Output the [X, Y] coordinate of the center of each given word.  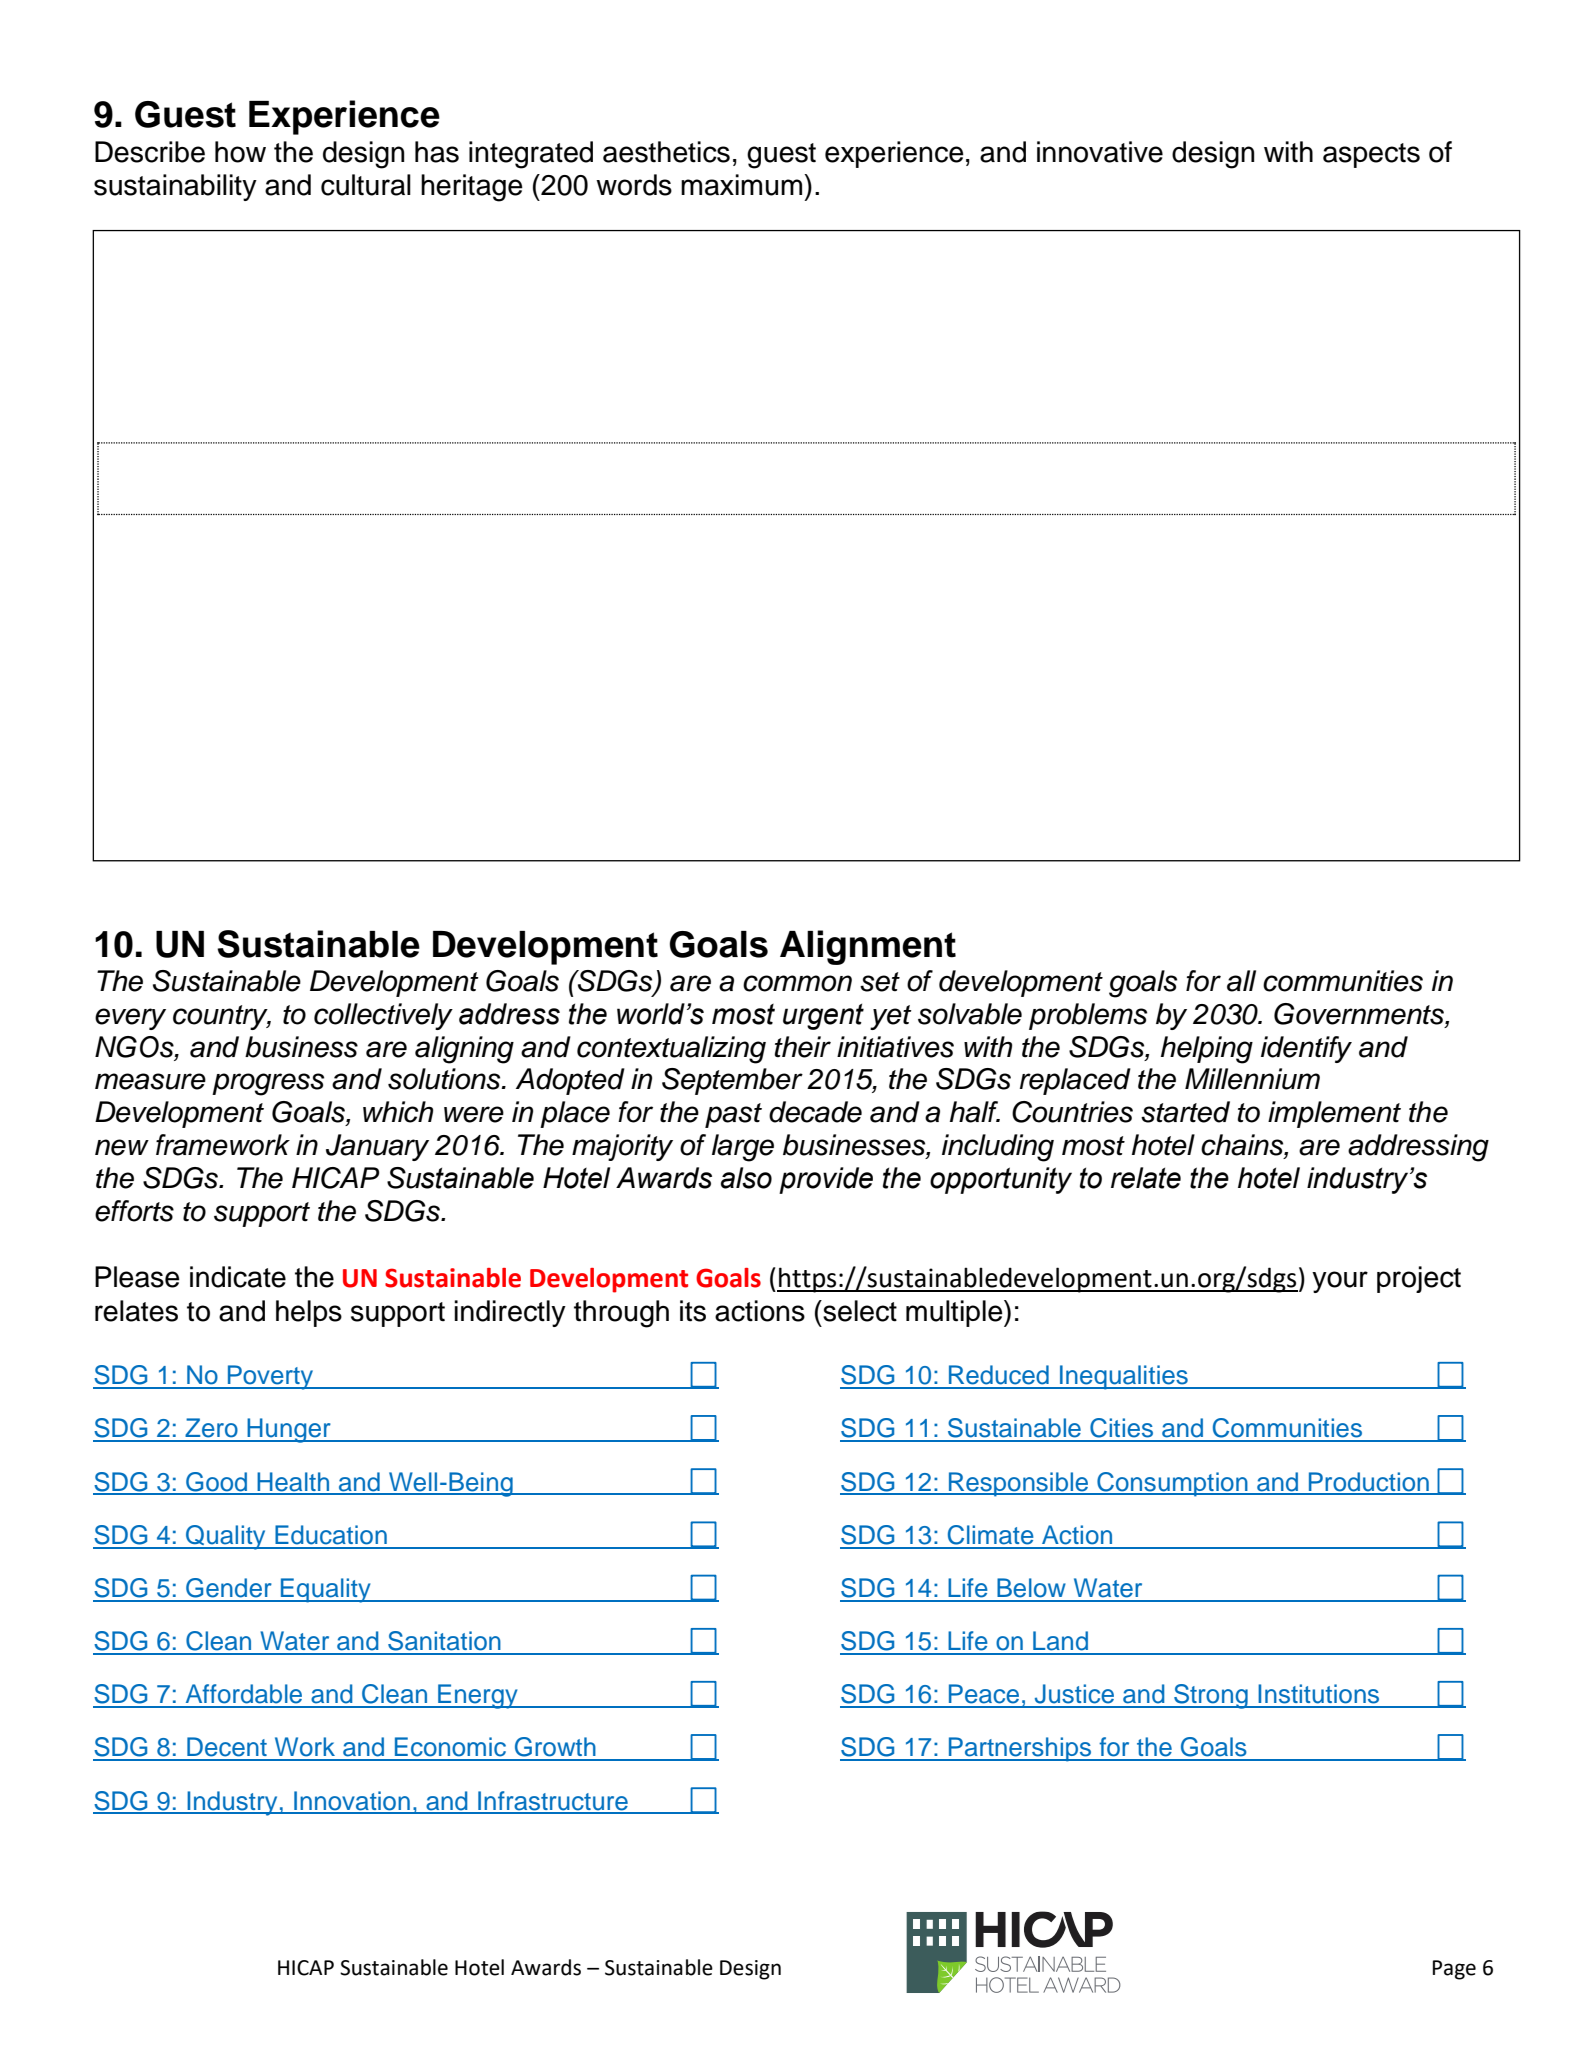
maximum [743, 185]
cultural [366, 185]
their [803, 1047]
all [1241, 981]
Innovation [352, 1802]
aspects [1371, 155]
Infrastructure [553, 1802]
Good [217, 1483]
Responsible [1019, 1484]
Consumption [1172, 1484]
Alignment [868, 947]
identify [1306, 1049]
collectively [383, 1016]
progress [268, 1084]
